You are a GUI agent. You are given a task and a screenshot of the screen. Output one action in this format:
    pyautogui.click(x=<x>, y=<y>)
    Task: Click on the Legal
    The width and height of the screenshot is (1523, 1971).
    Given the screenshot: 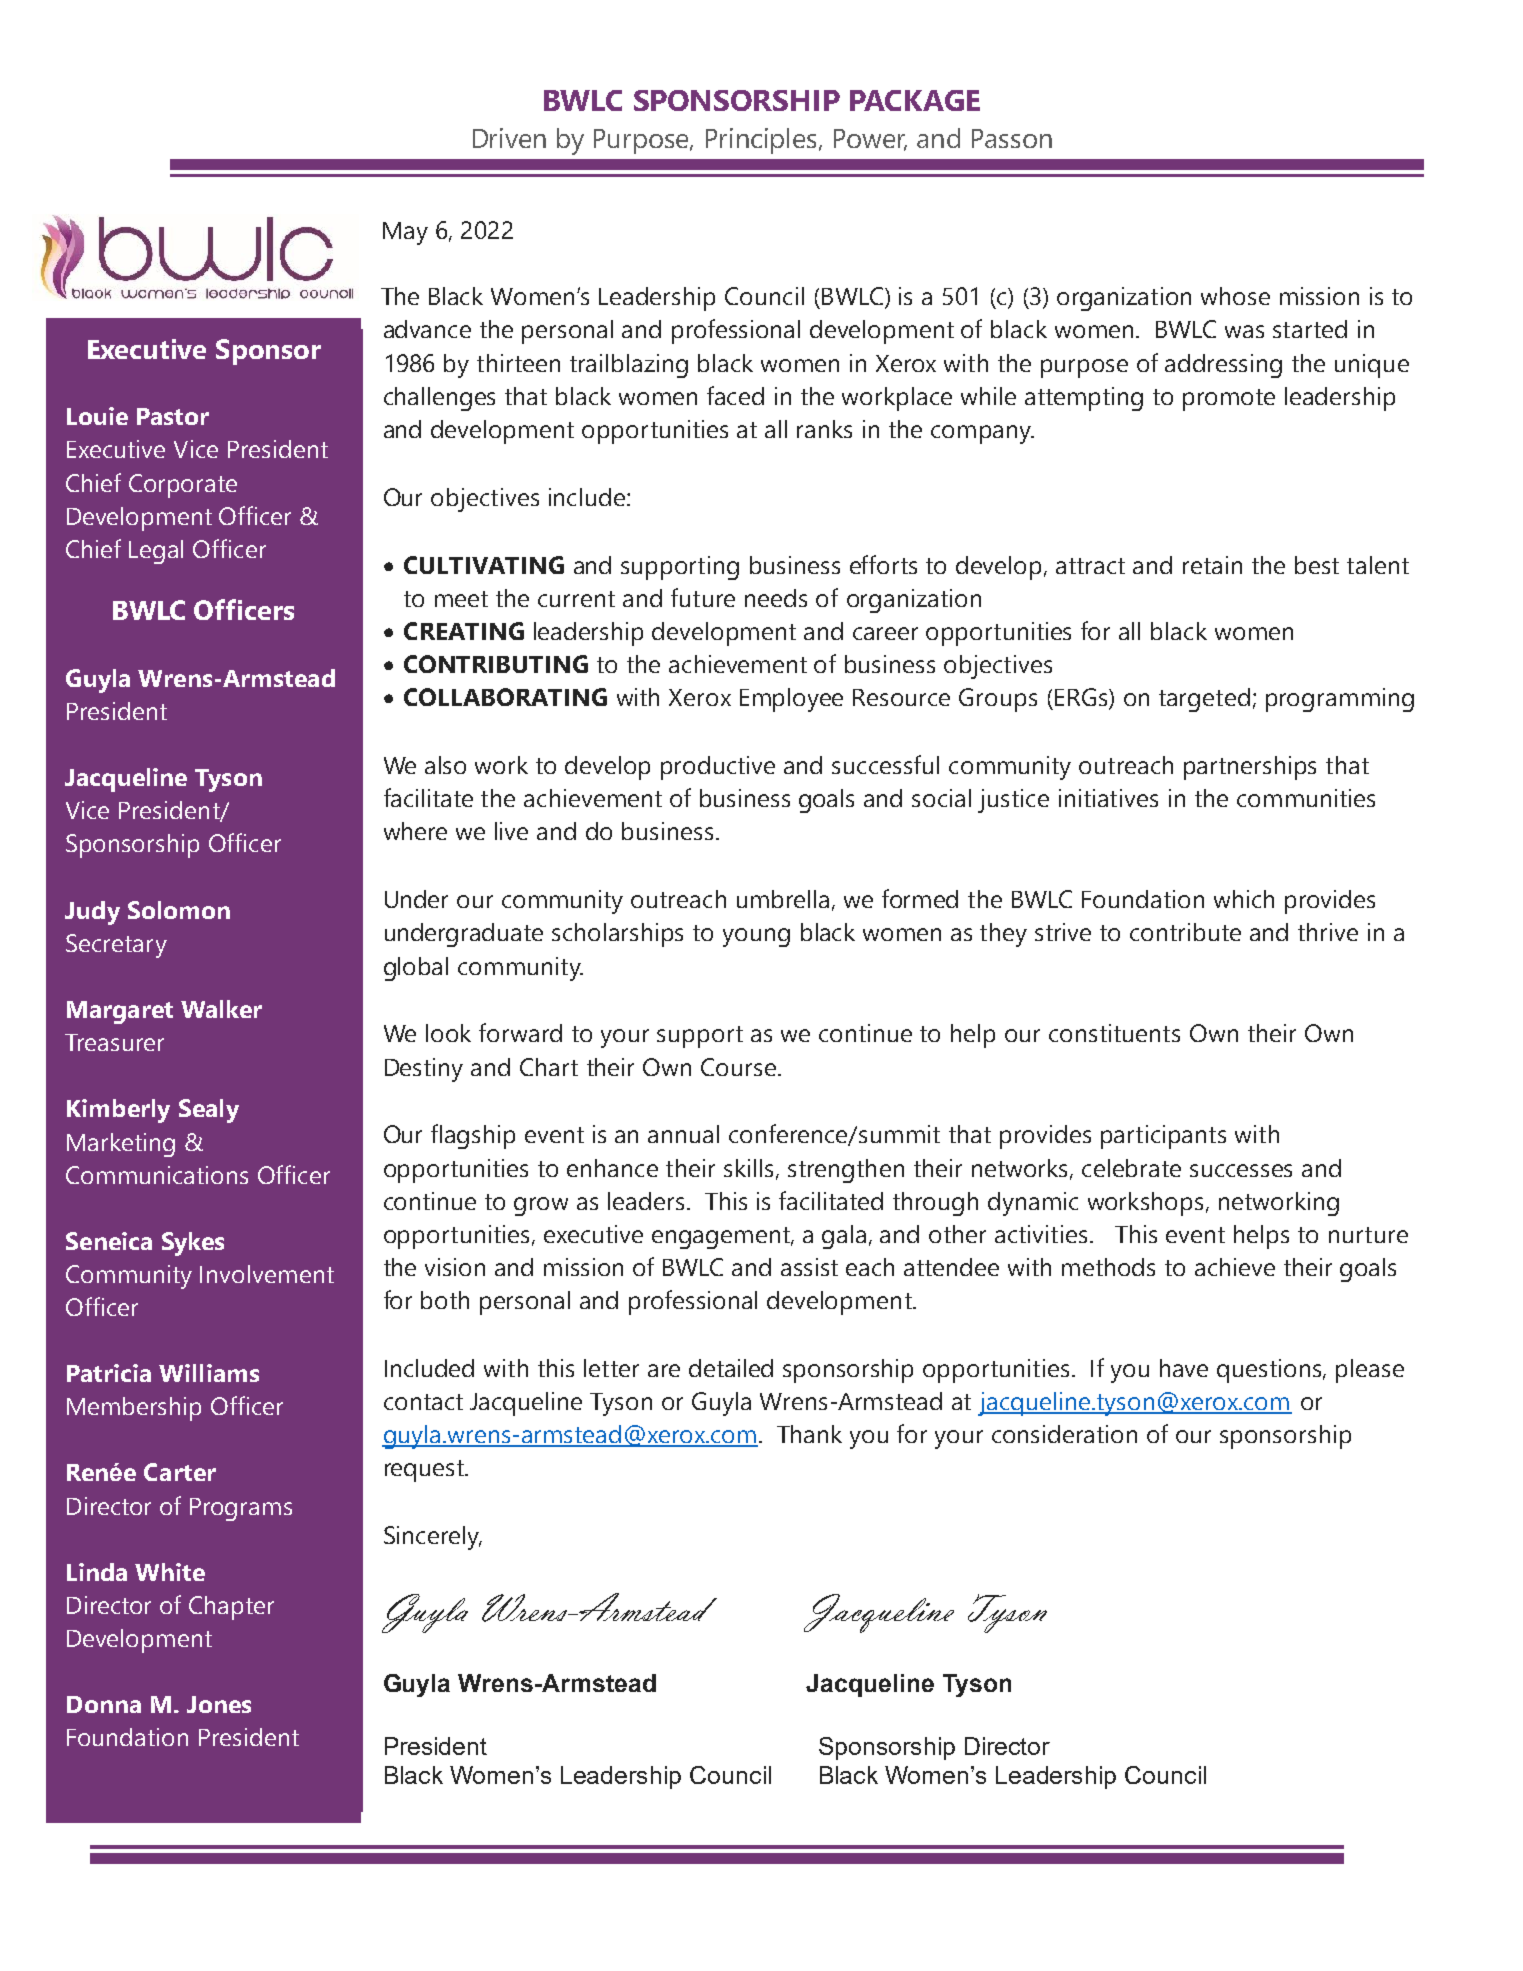 What is the action you would take?
    pyautogui.click(x=156, y=552)
